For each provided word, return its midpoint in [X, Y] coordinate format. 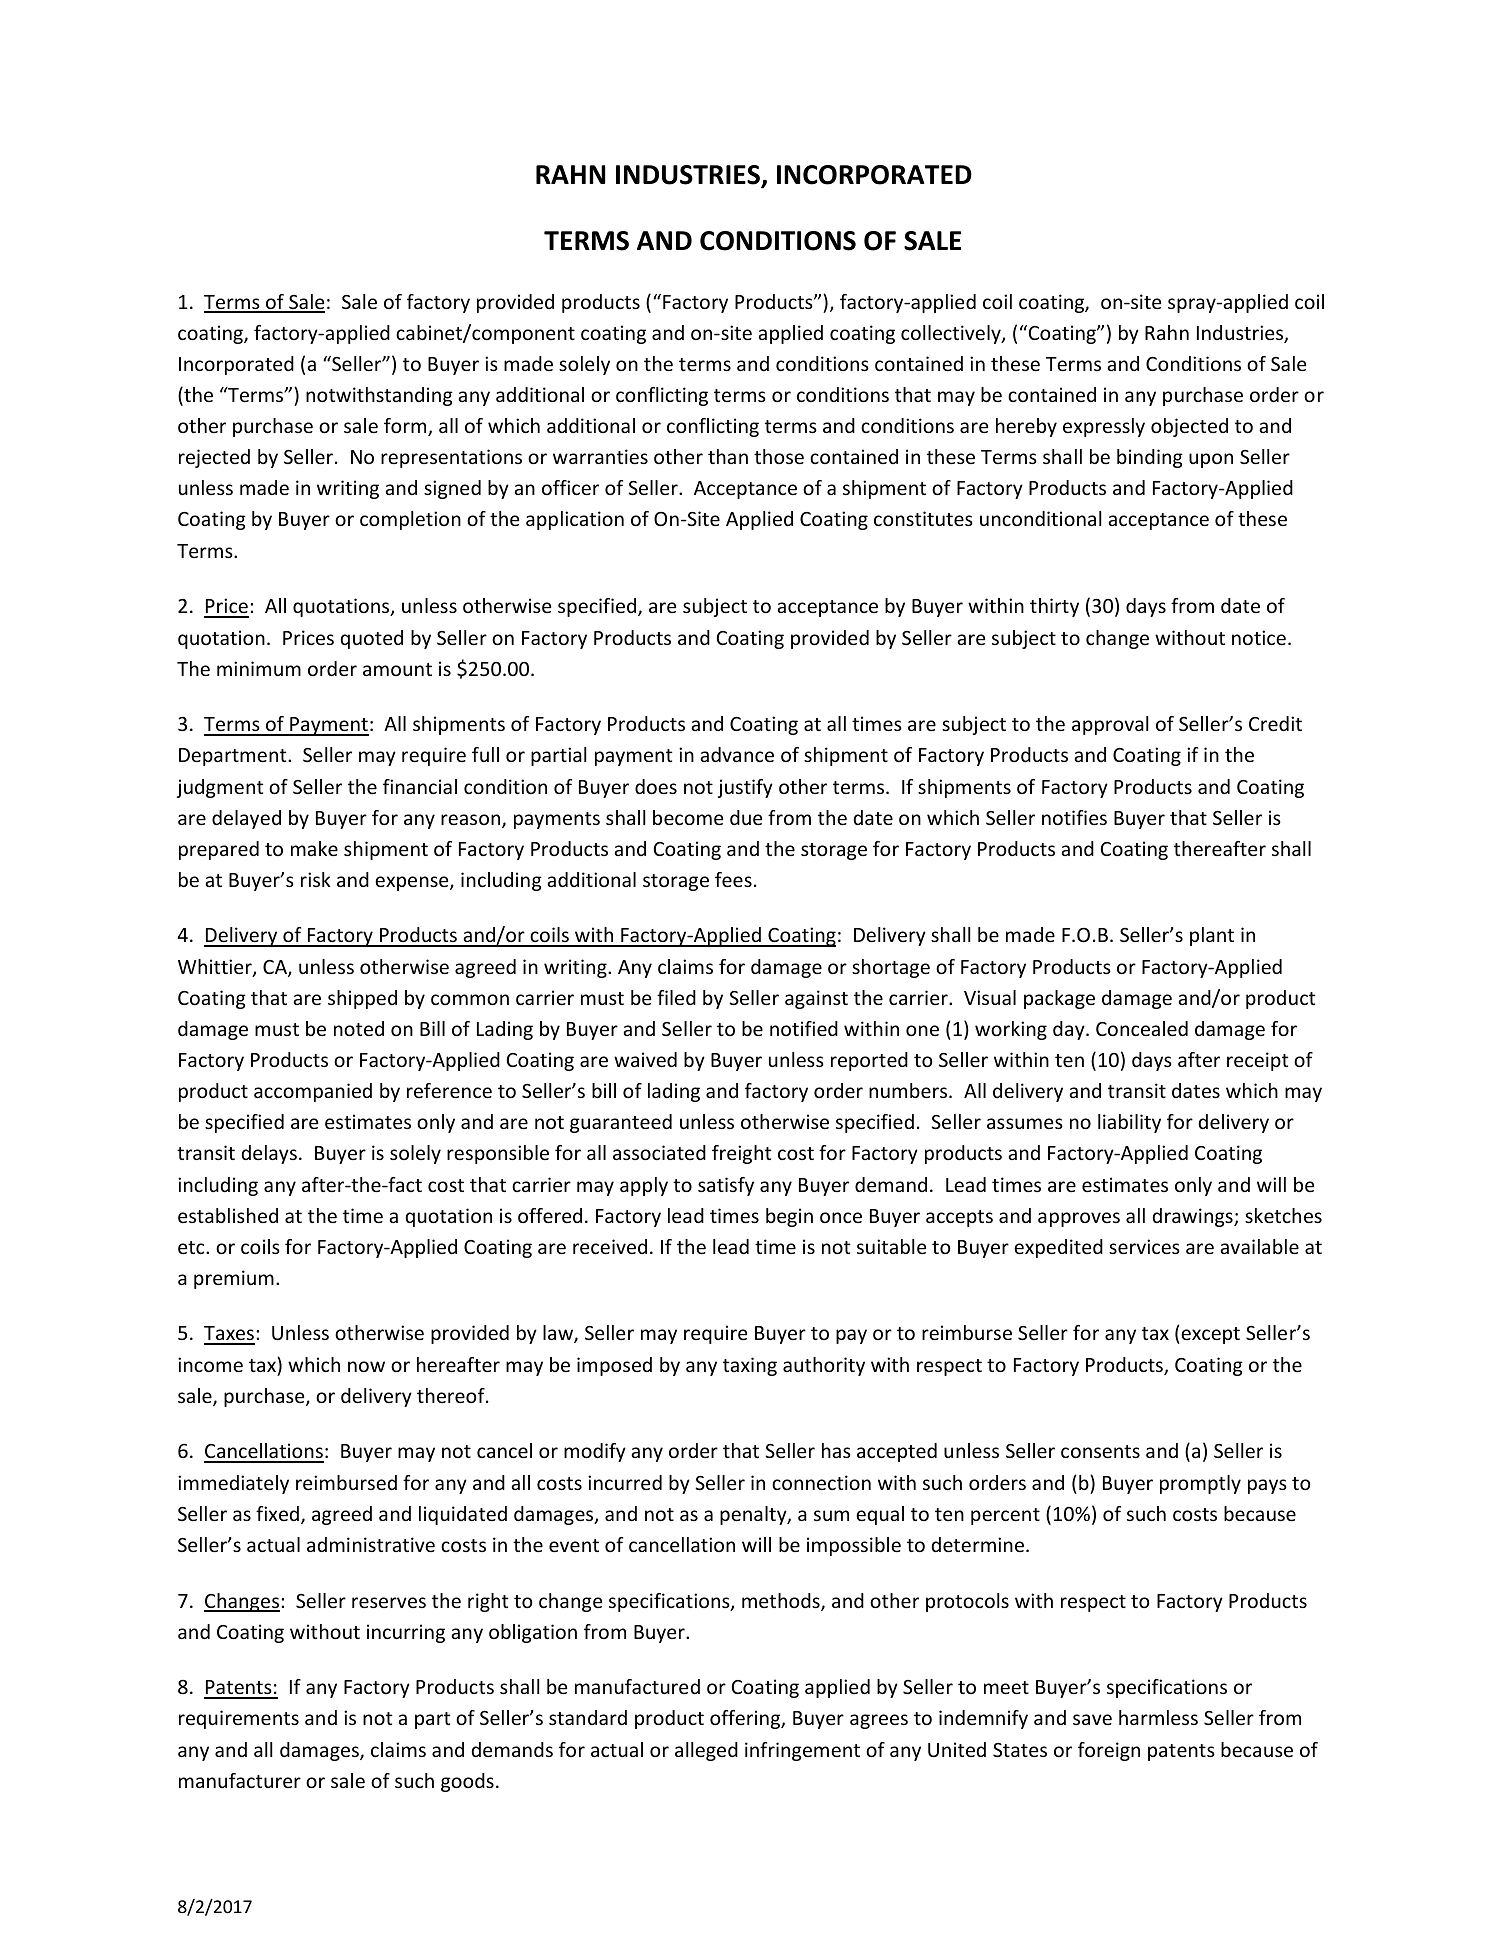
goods [467, 1782]
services [1144, 1246]
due [746, 817]
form [406, 427]
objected [1189, 427]
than [728, 456]
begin [789, 1217]
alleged [706, 1751]
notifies [1074, 817]
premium [234, 1279]
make [314, 848]
